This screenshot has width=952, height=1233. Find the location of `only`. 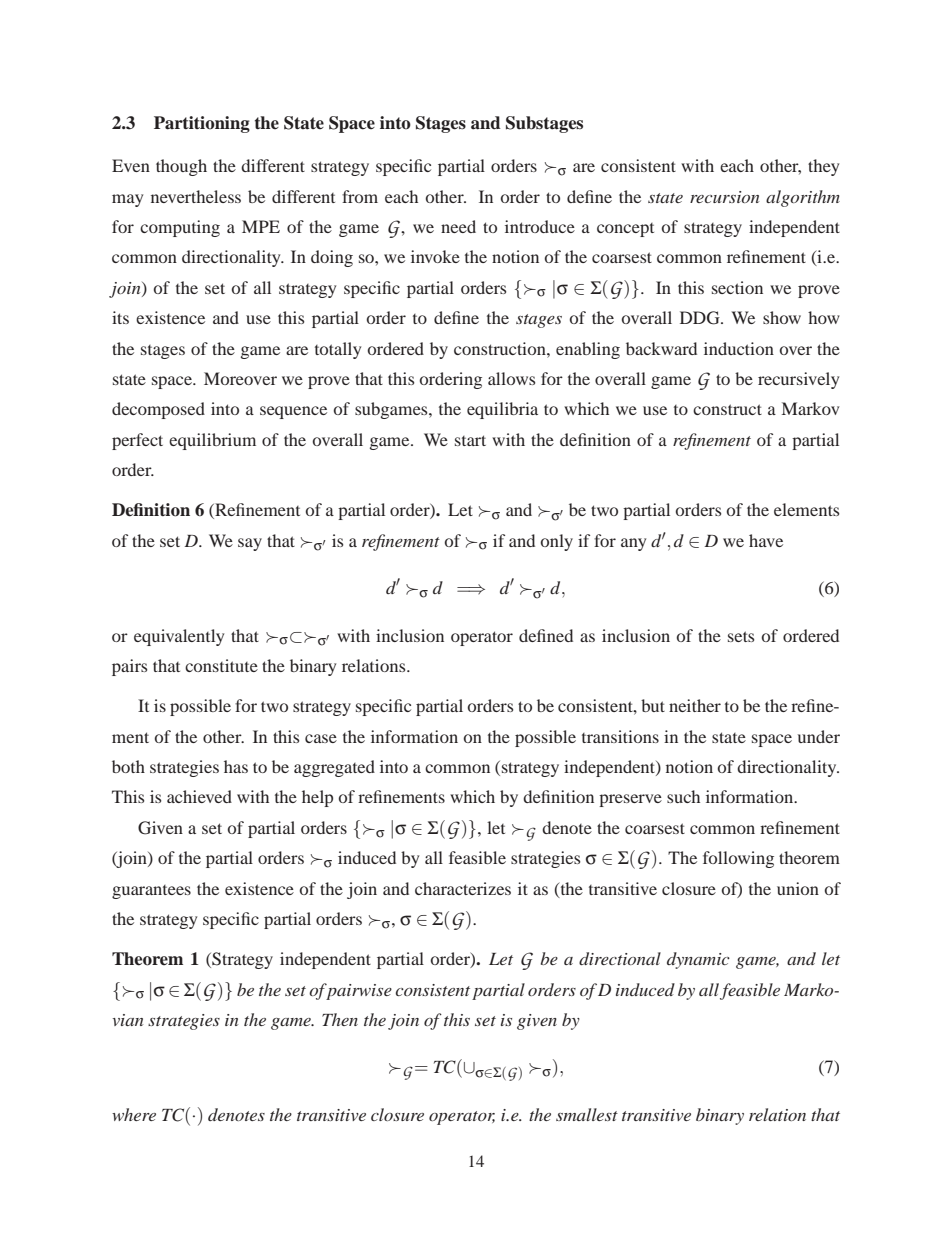

only is located at coordinates (557, 542).
